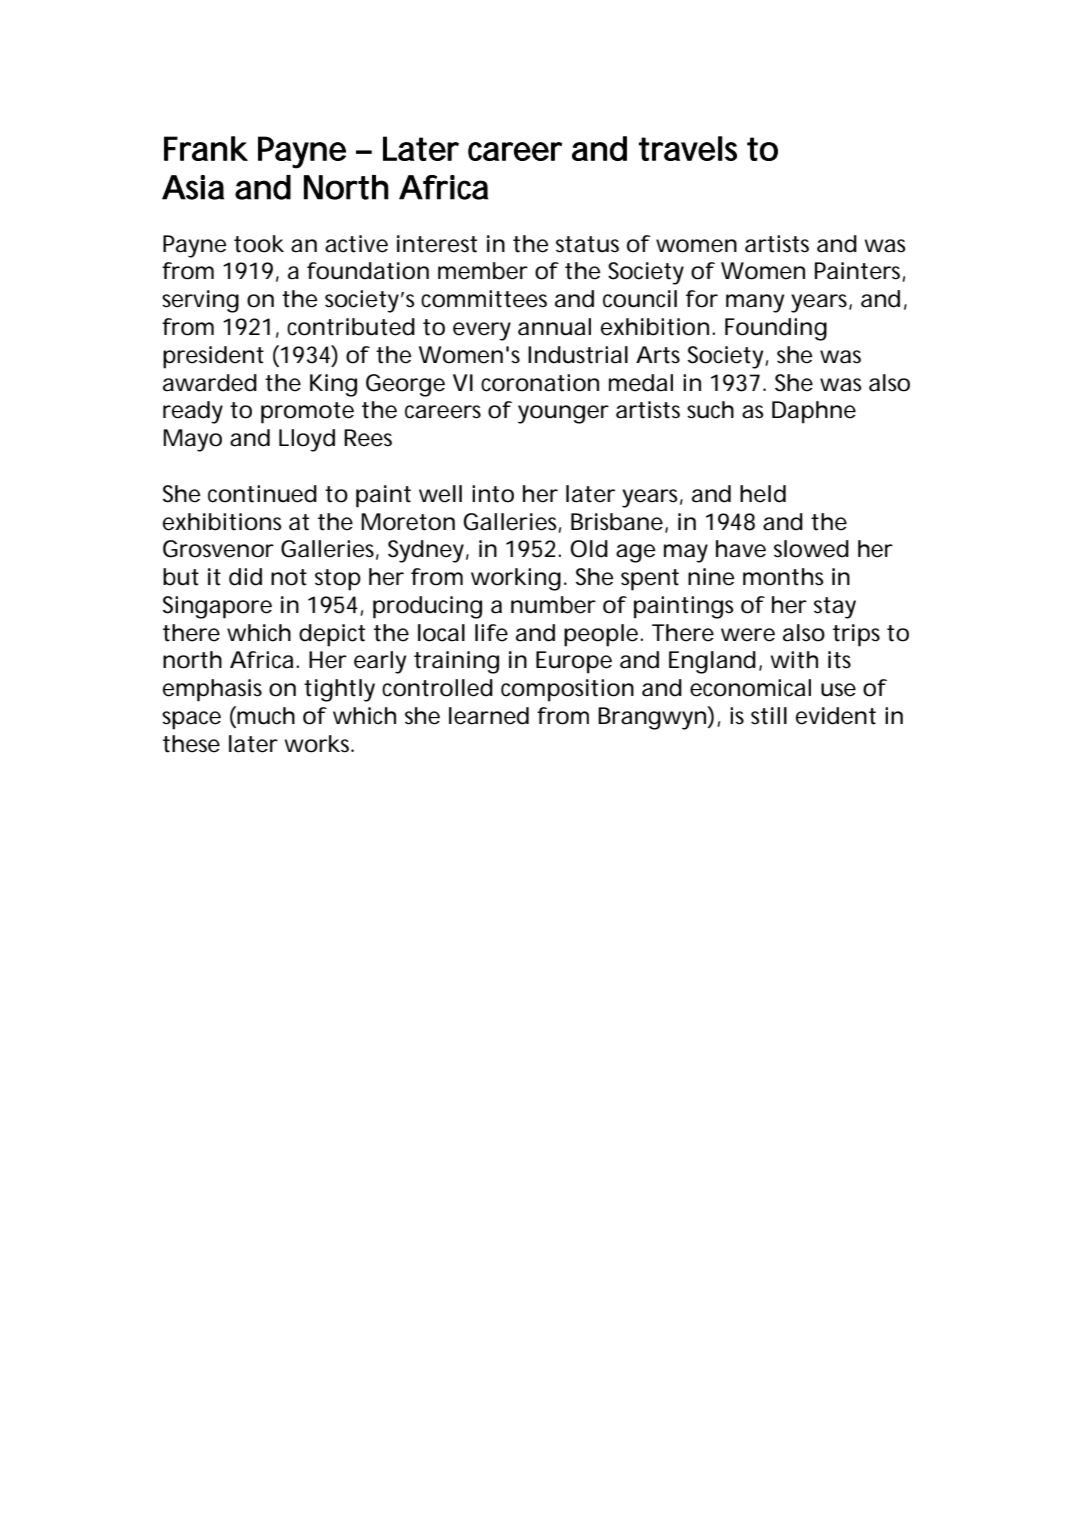 The height and width of the screenshot is (1519, 1074). I want to click on Daphne, so click(814, 412).
